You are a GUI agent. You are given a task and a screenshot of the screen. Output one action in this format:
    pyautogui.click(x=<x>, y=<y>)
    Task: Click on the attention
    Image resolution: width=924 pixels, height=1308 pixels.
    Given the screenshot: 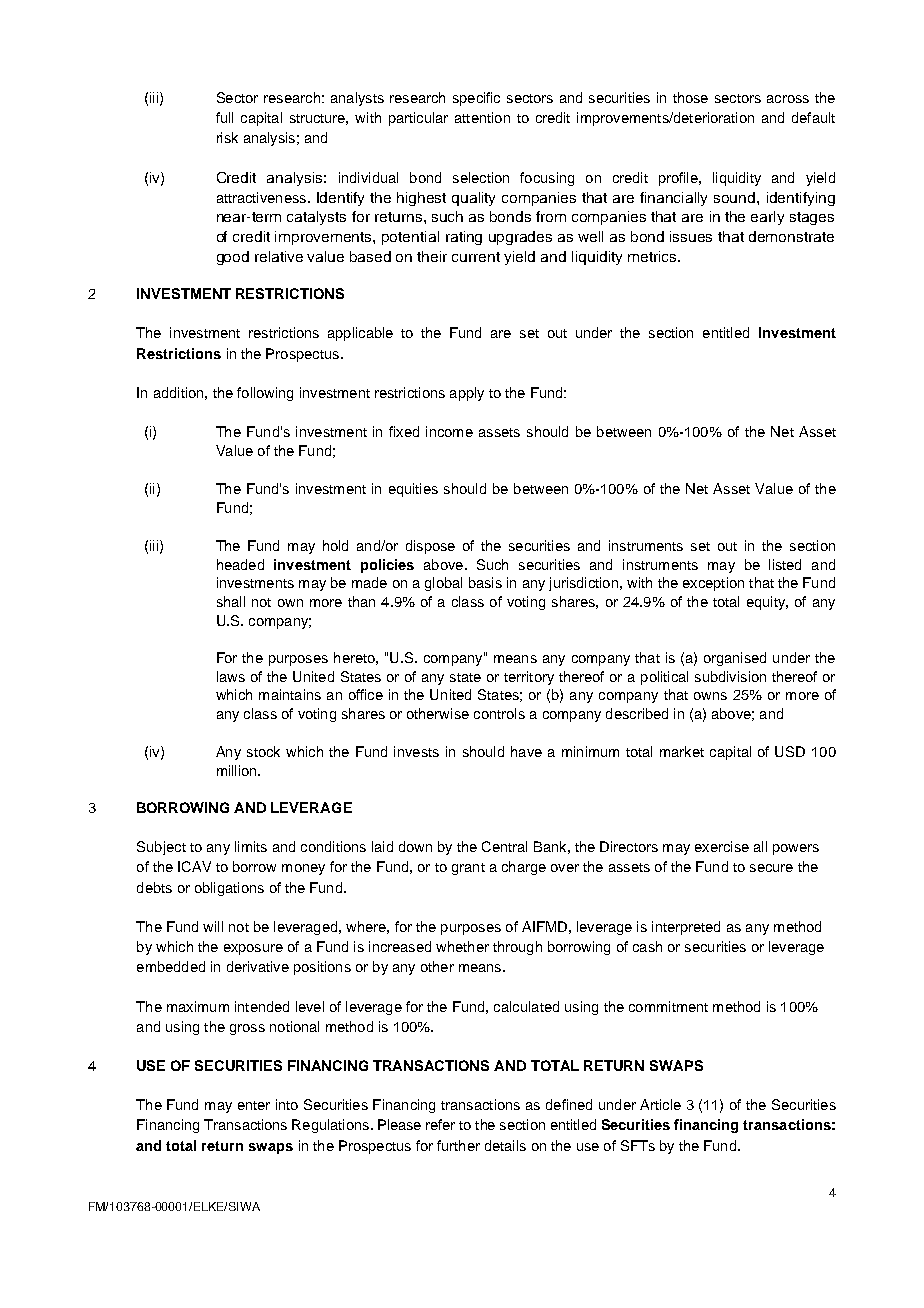 What is the action you would take?
    pyautogui.click(x=482, y=117)
